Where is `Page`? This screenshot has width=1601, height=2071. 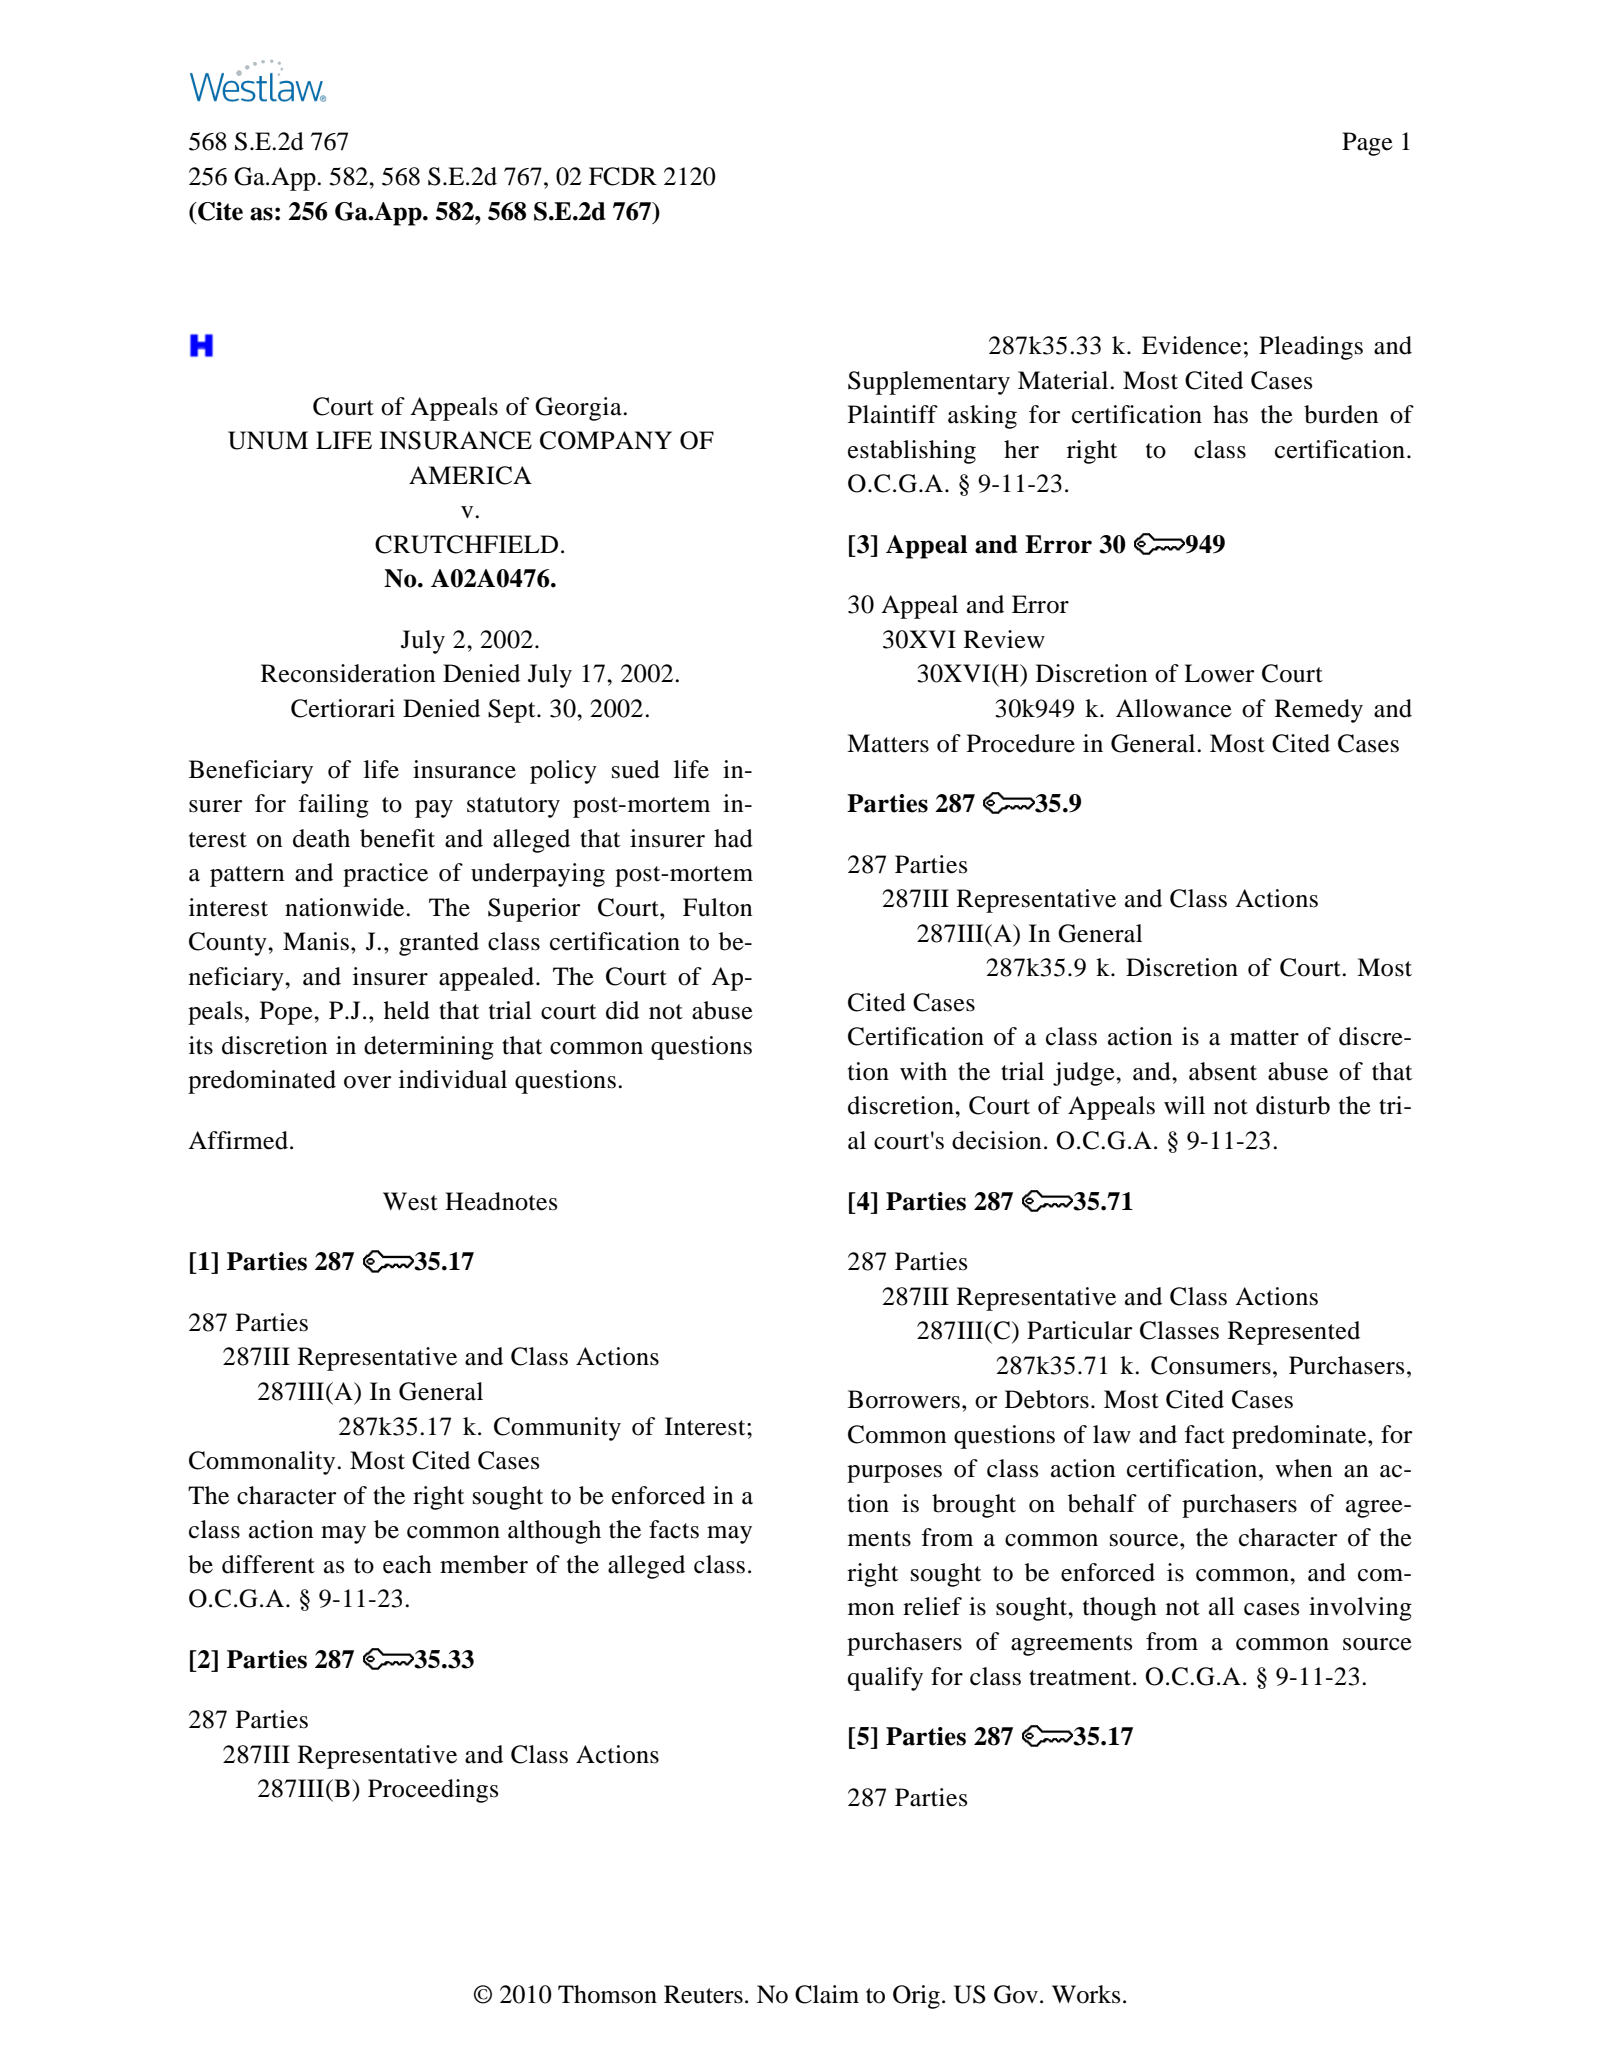 Page is located at coordinates (1367, 144).
